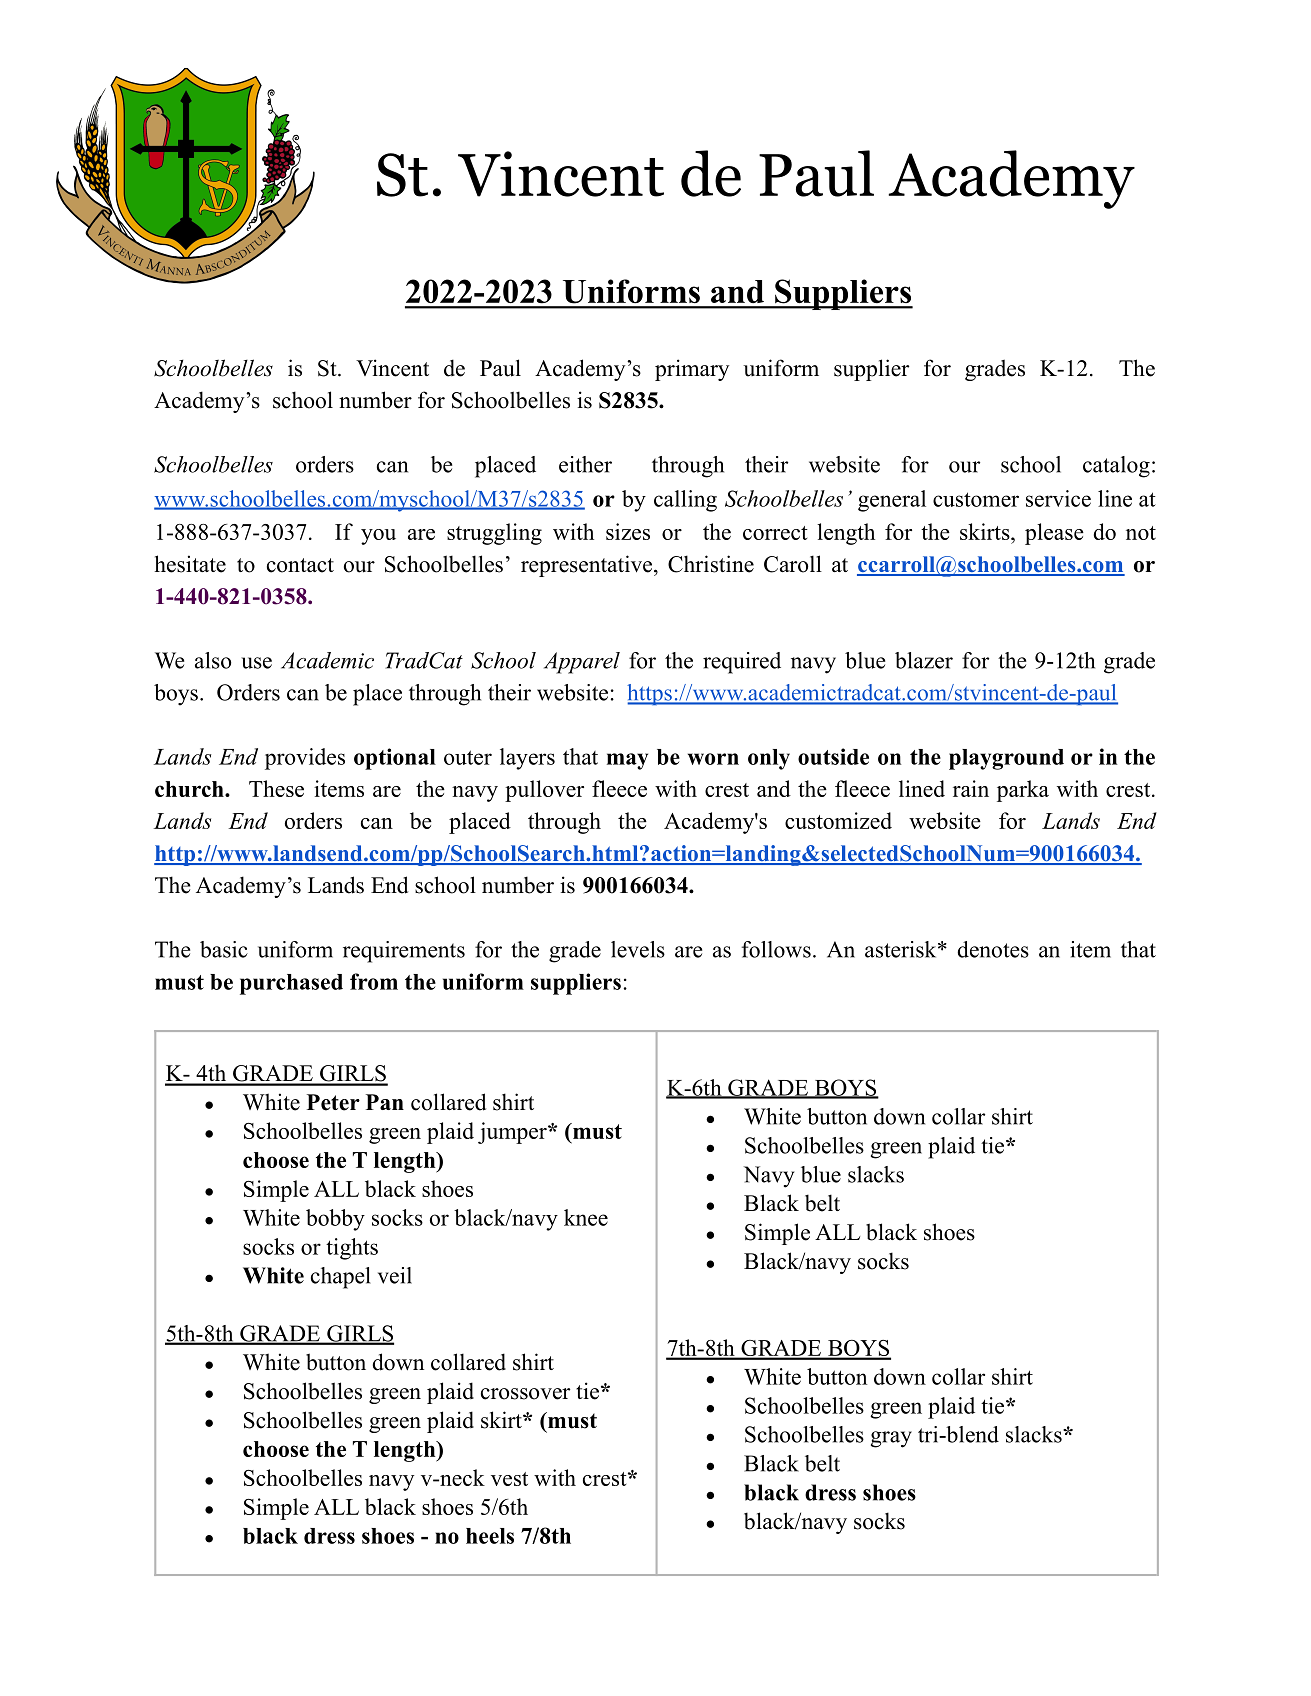 This page has width=1311, height=1696. I want to click on catalog, so click(1116, 467).
